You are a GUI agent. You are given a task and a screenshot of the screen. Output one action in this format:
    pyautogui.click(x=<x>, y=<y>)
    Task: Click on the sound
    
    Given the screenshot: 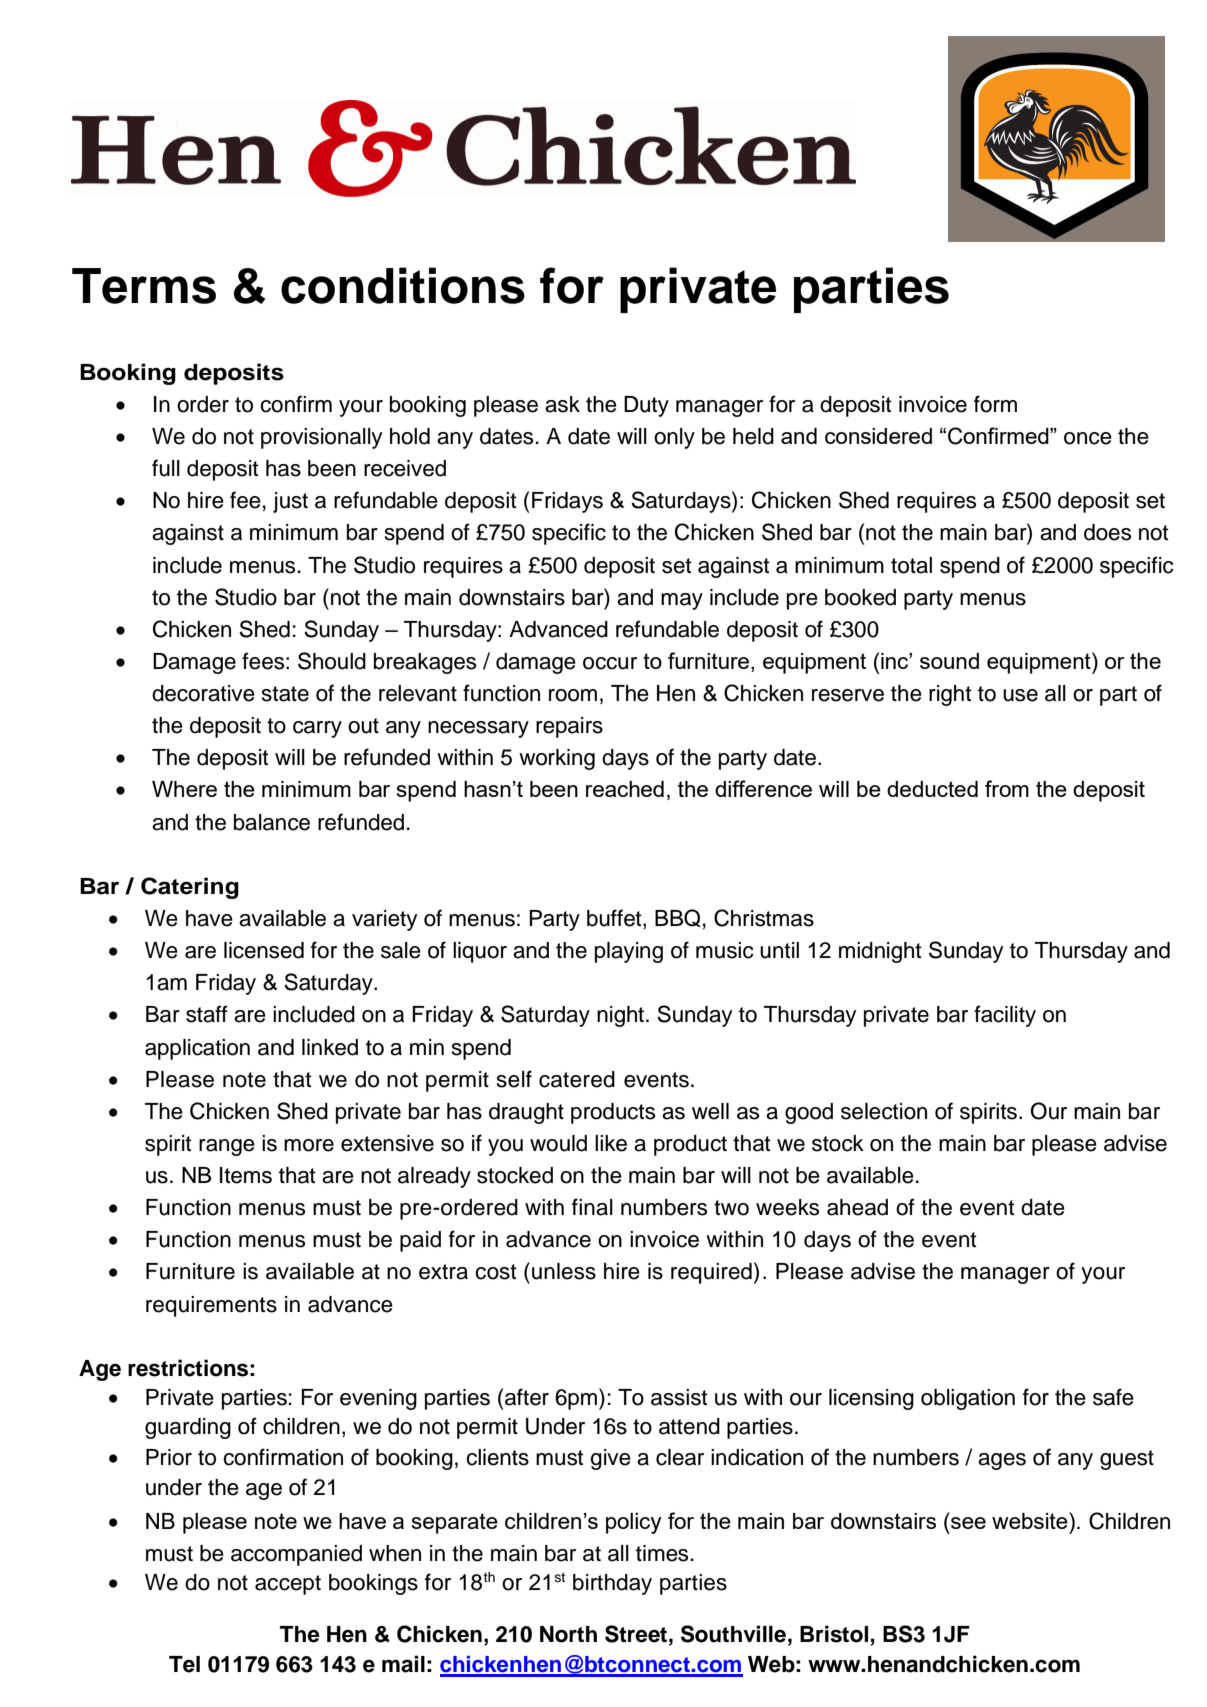 What is the action you would take?
    pyautogui.click(x=949, y=661)
